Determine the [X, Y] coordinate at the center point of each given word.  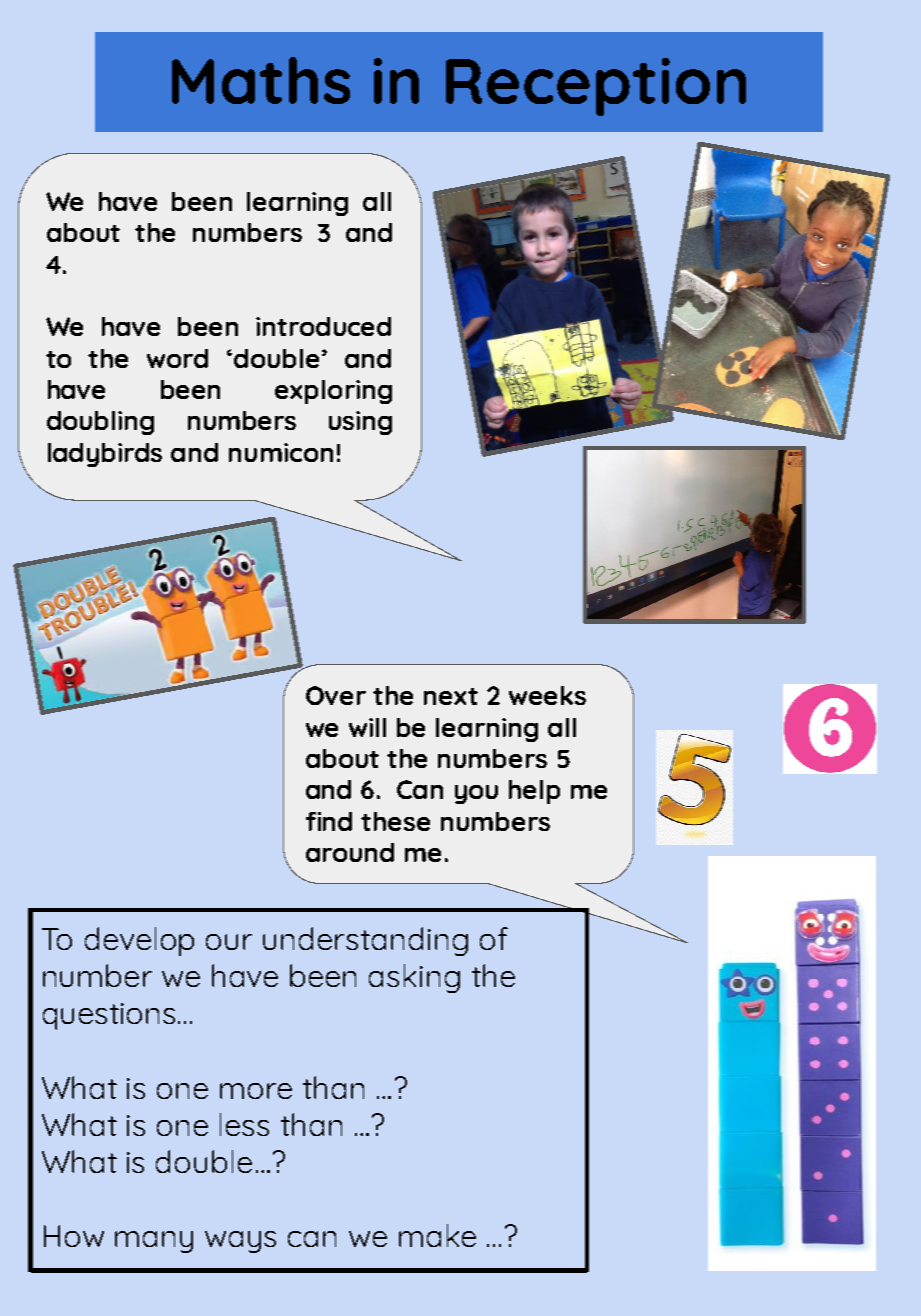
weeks [547, 695]
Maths [261, 80]
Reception [596, 87]
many [154, 1242]
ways [240, 1242]
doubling [100, 423]
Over [336, 695]
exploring [333, 392]
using [360, 423]
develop [139, 941]
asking [414, 978]
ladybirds [105, 455]
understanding [365, 941]
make [437, 1235]
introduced [323, 326]
